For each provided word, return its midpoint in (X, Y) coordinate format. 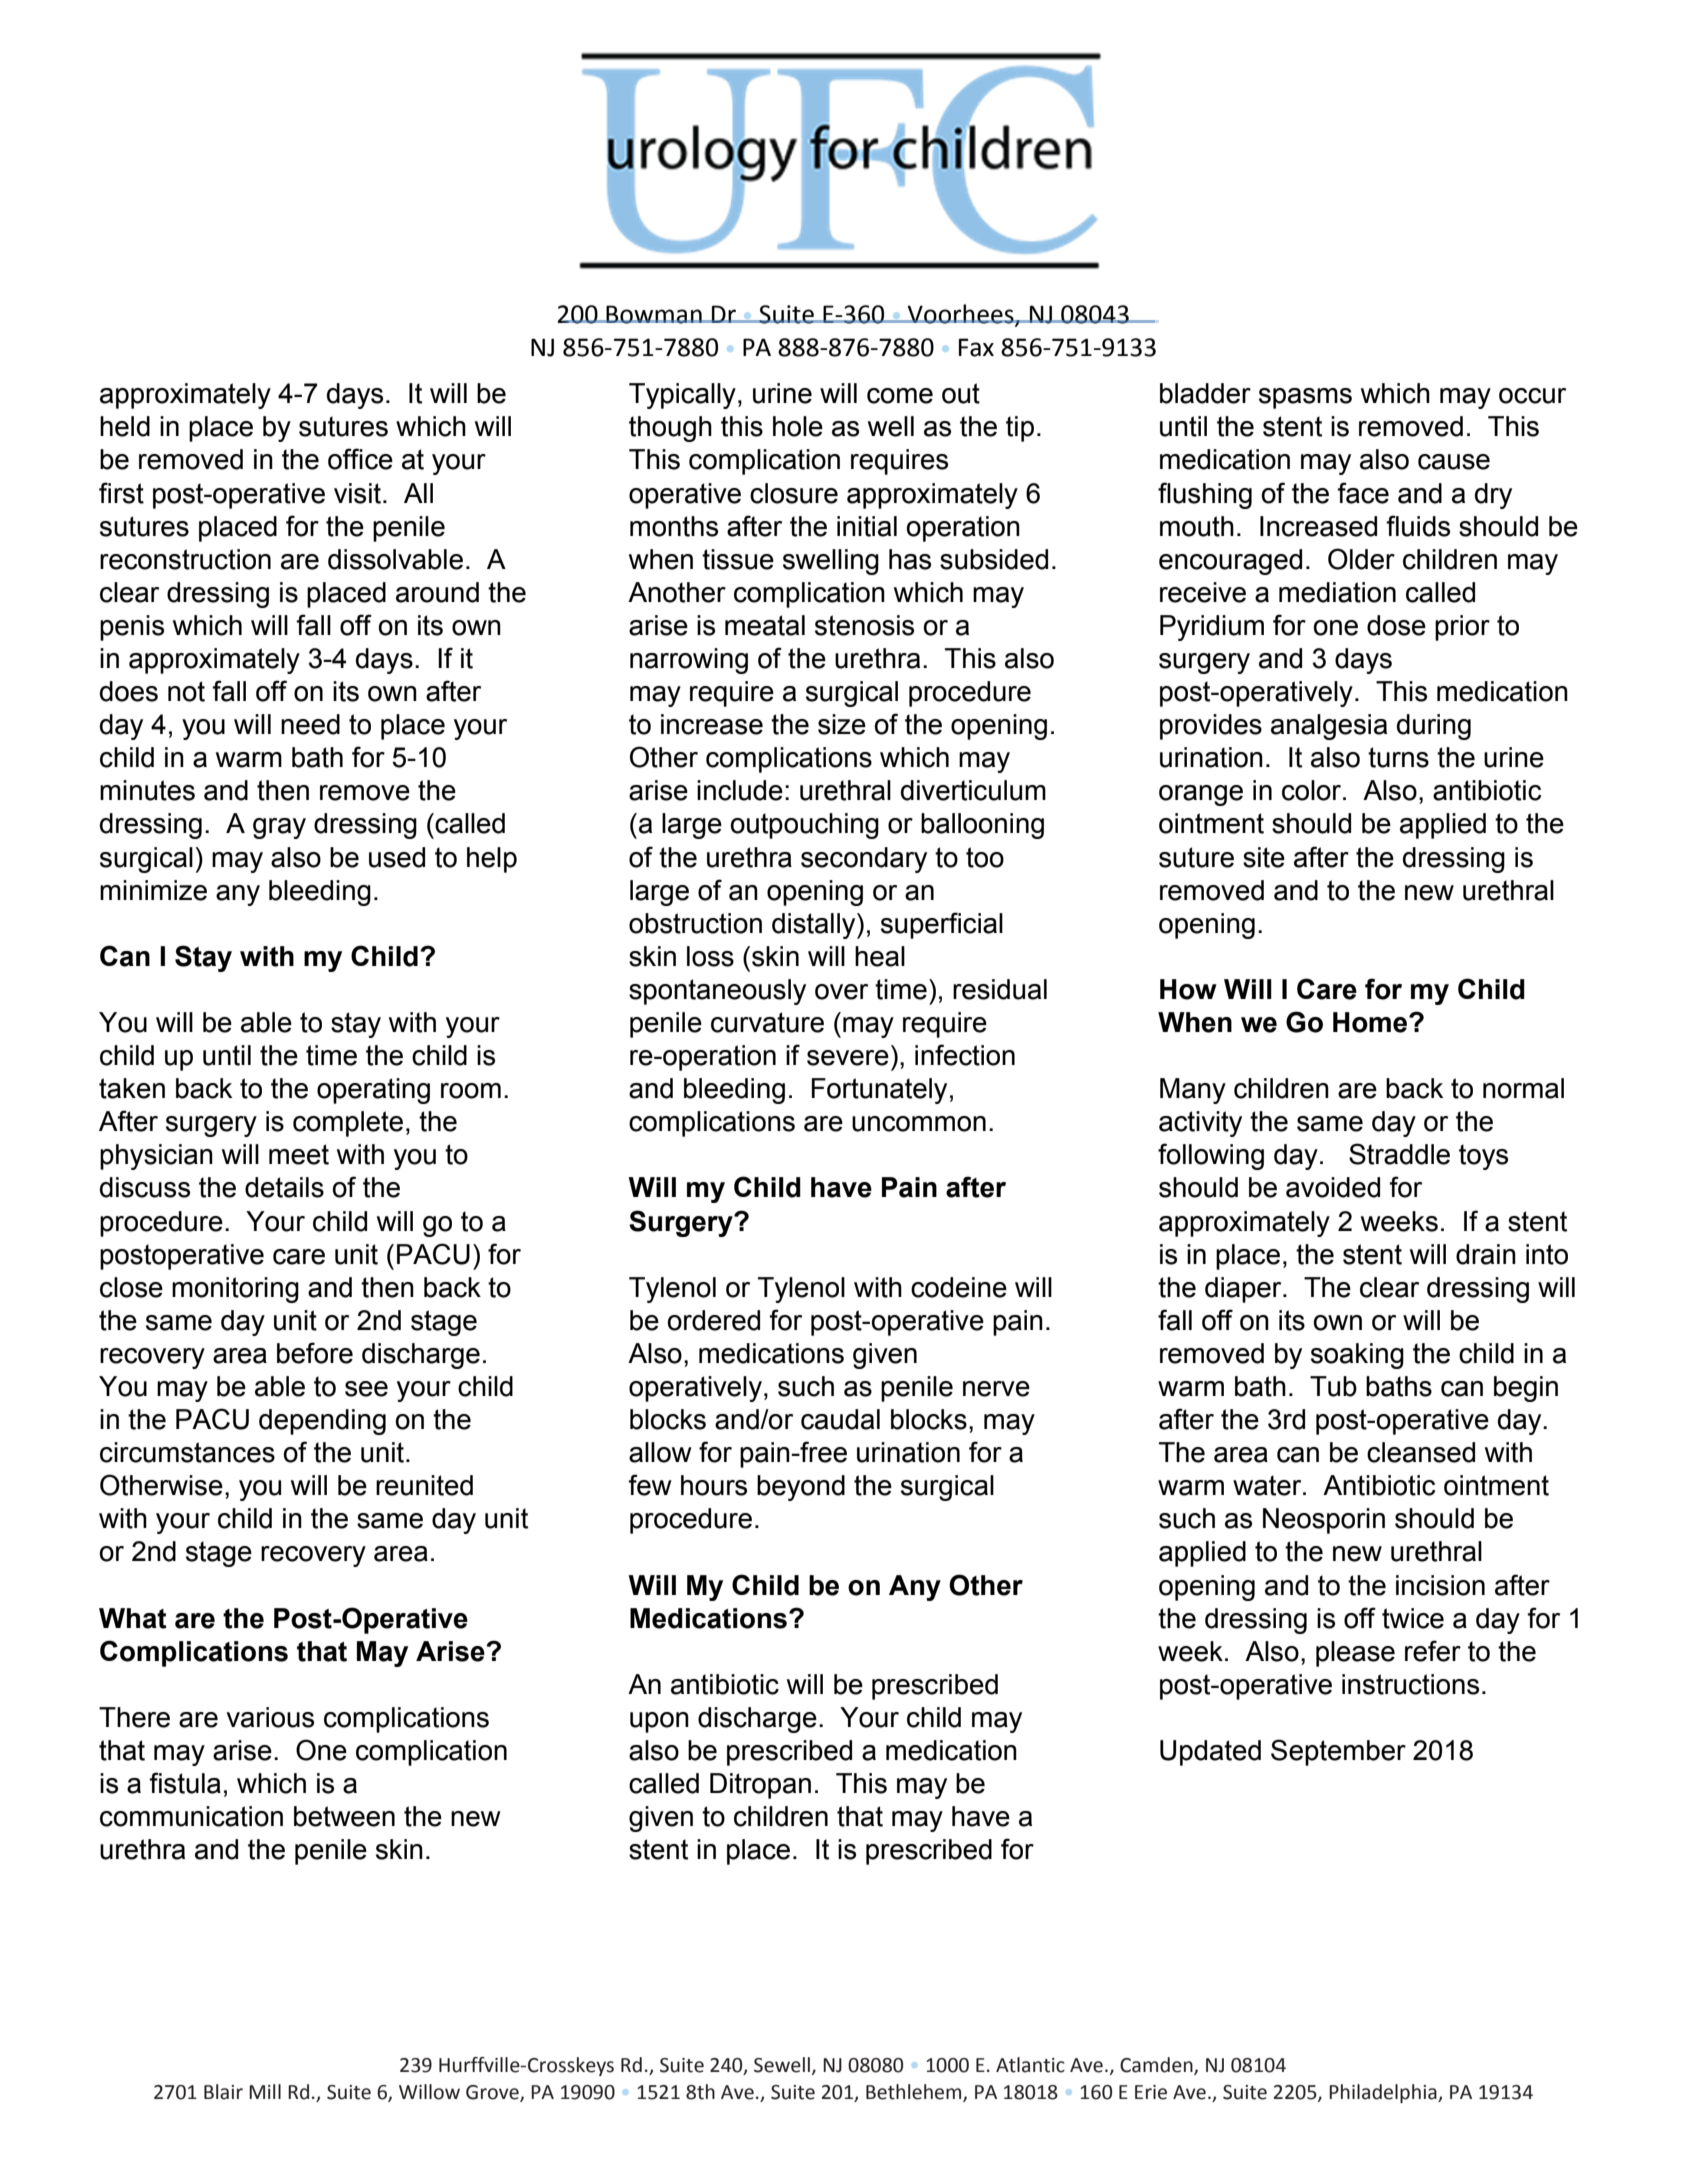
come (900, 396)
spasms (1305, 398)
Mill (265, 2091)
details (284, 1187)
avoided (1333, 1187)
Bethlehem (915, 2093)
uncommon (919, 1124)
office (360, 459)
